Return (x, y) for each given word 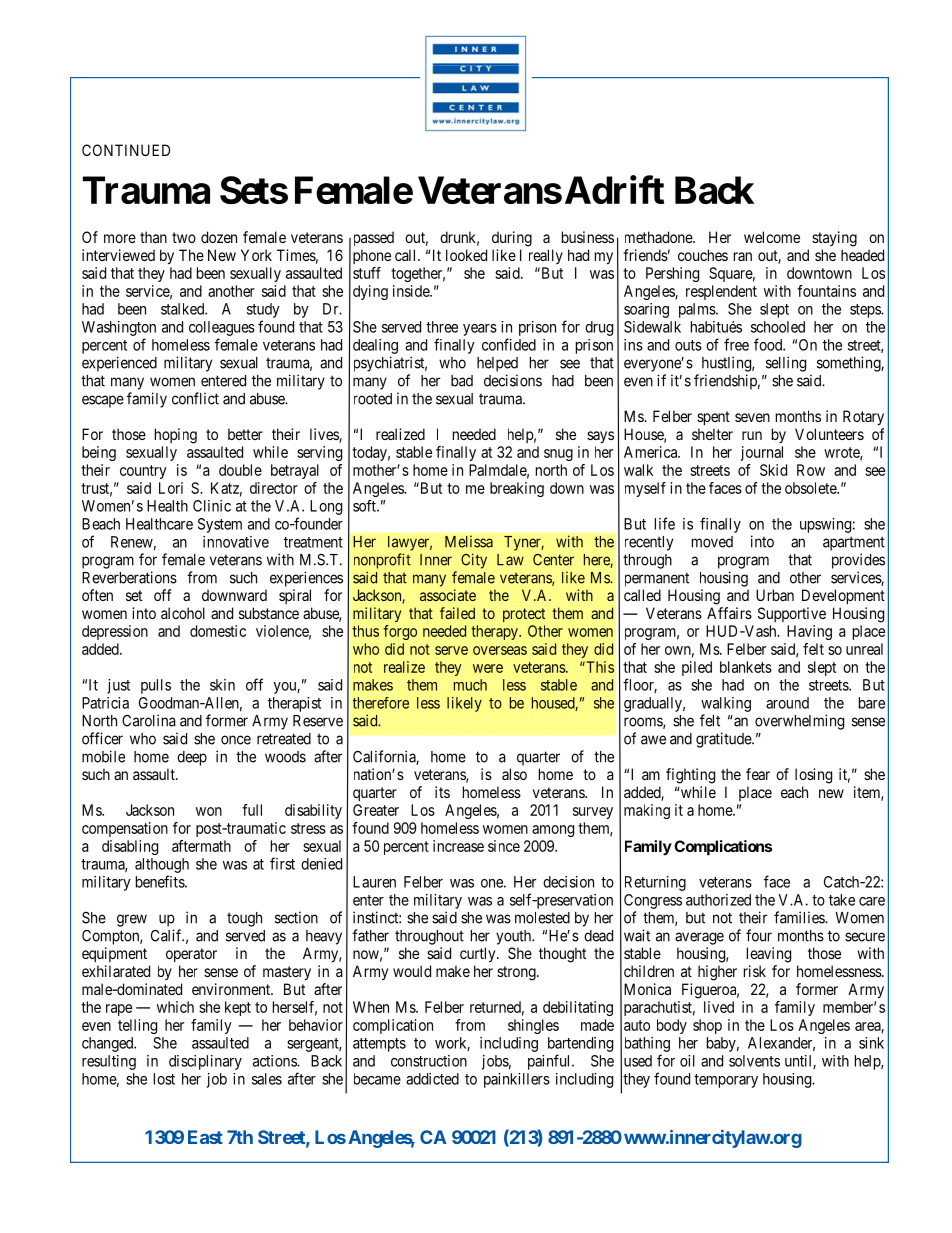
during (512, 239)
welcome (772, 237)
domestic (218, 631)
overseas (500, 650)
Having (809, 632)
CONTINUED (126, 150)
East (205, 1137)
